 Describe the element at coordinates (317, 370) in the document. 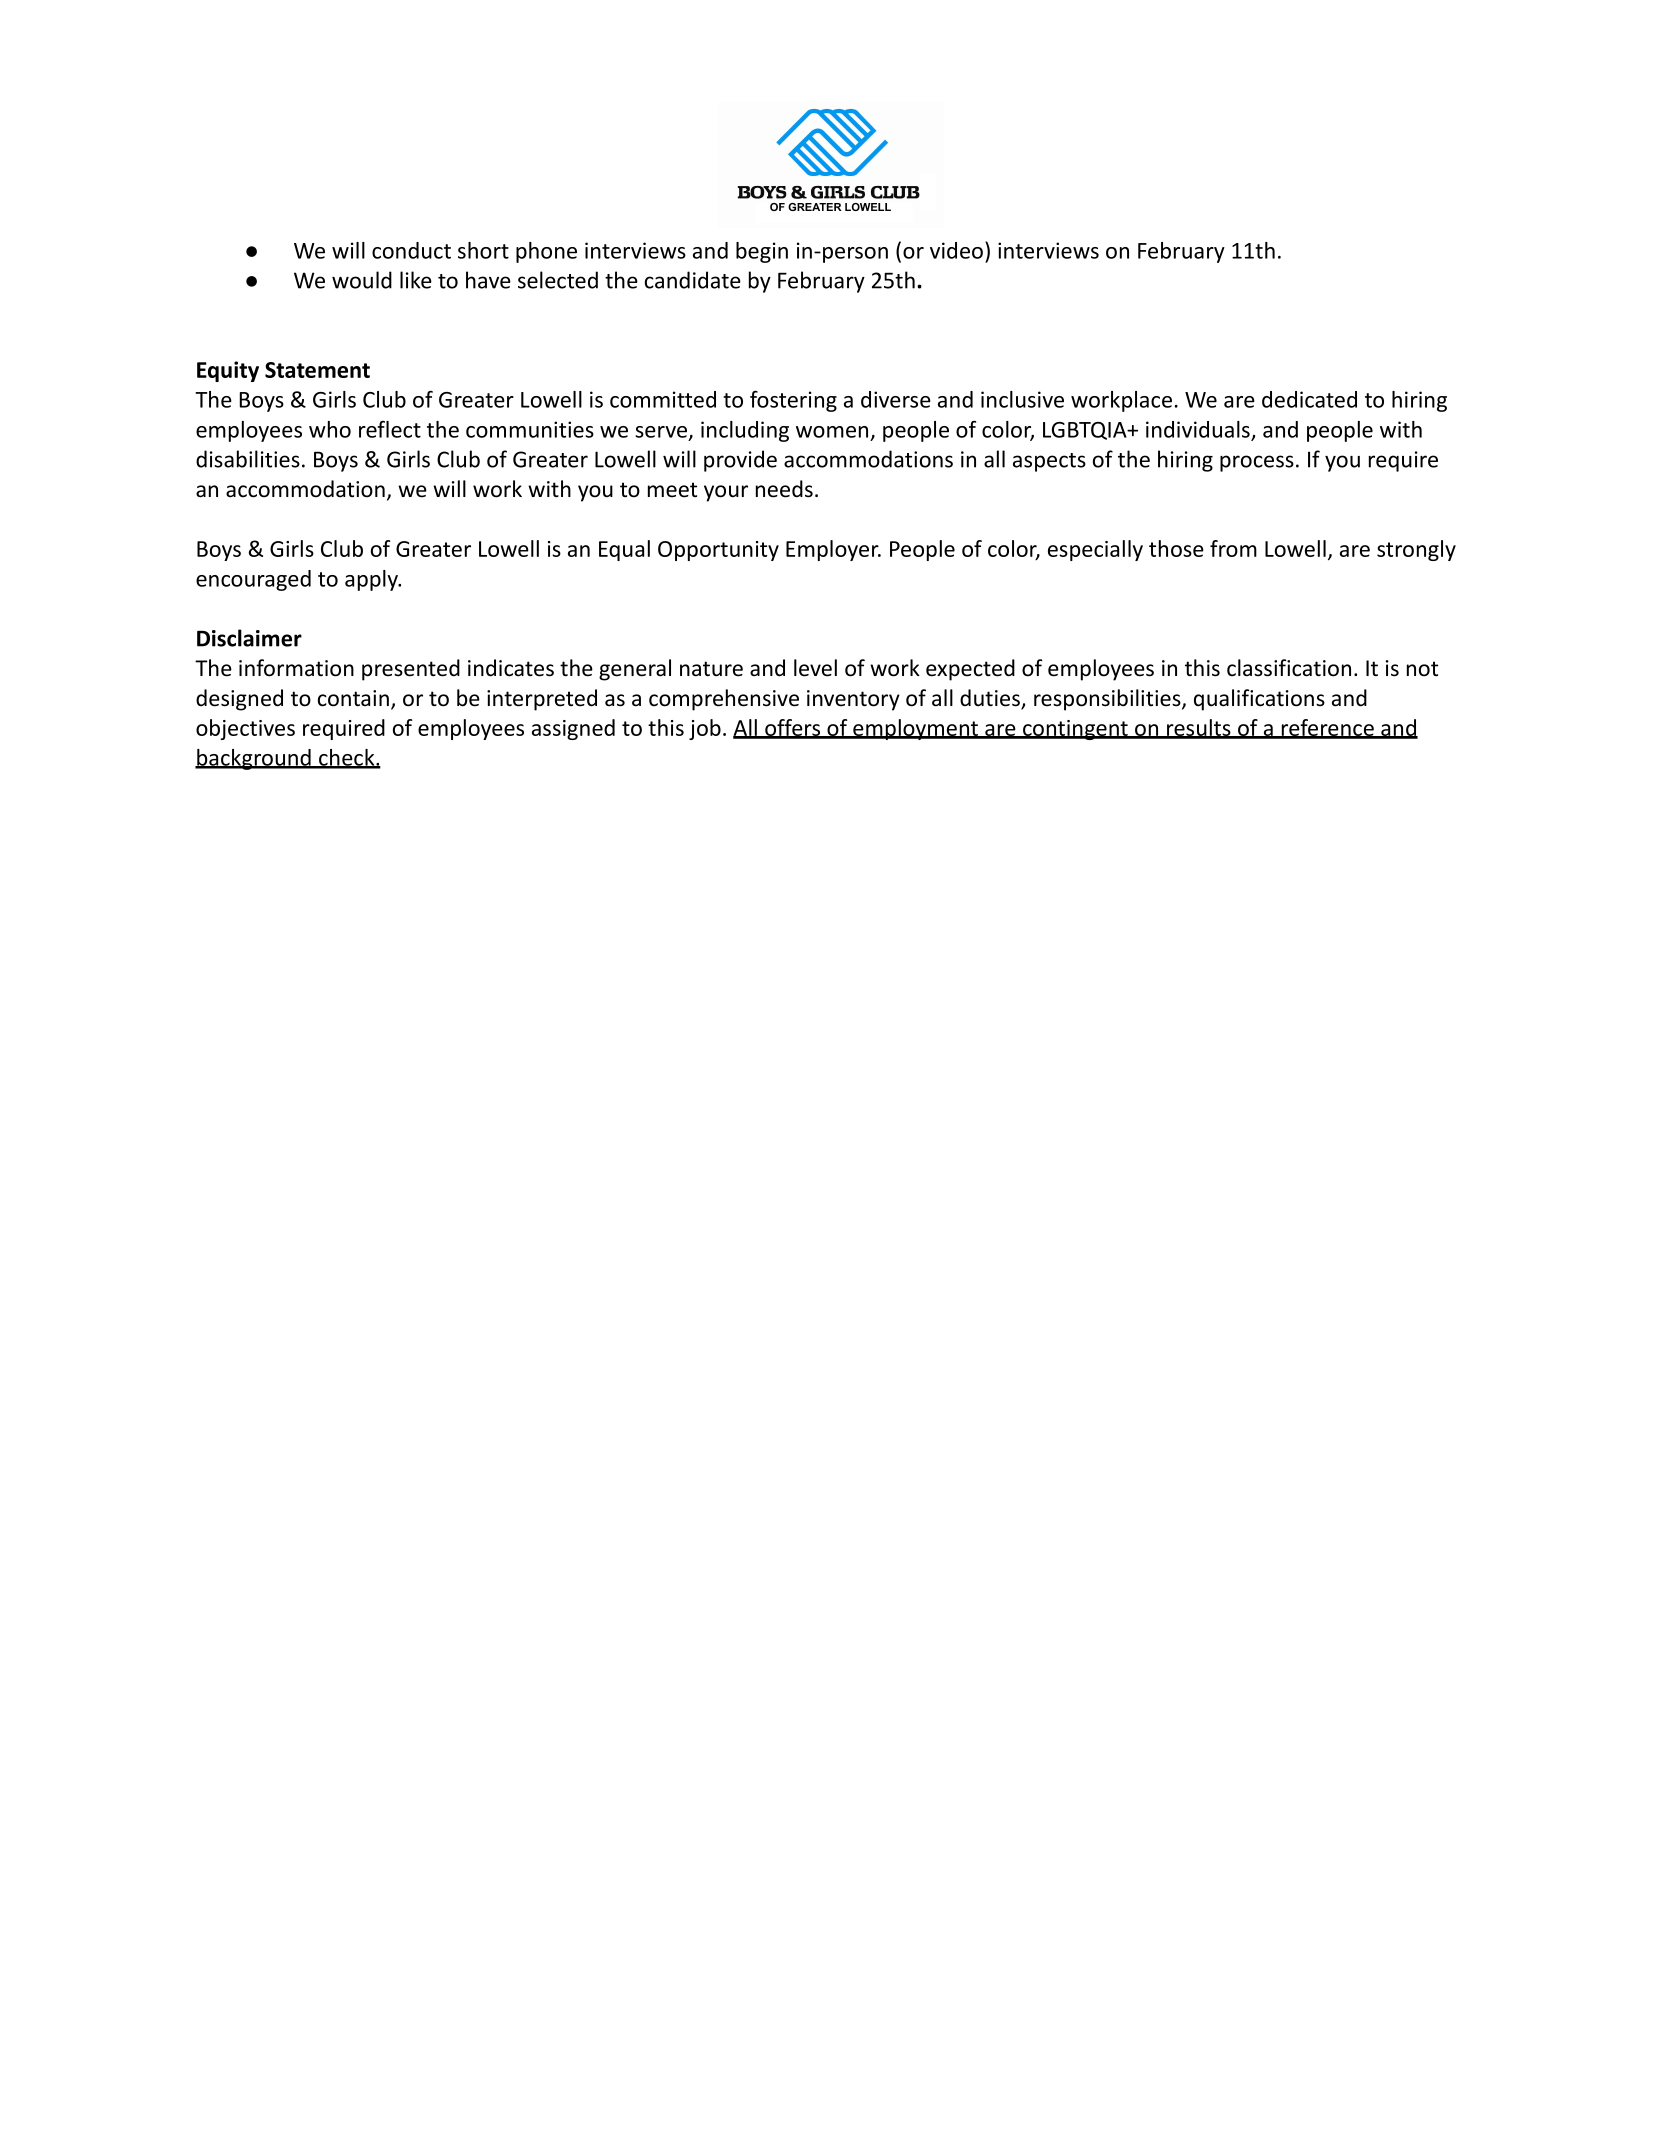

I see `Statement` at that location.
